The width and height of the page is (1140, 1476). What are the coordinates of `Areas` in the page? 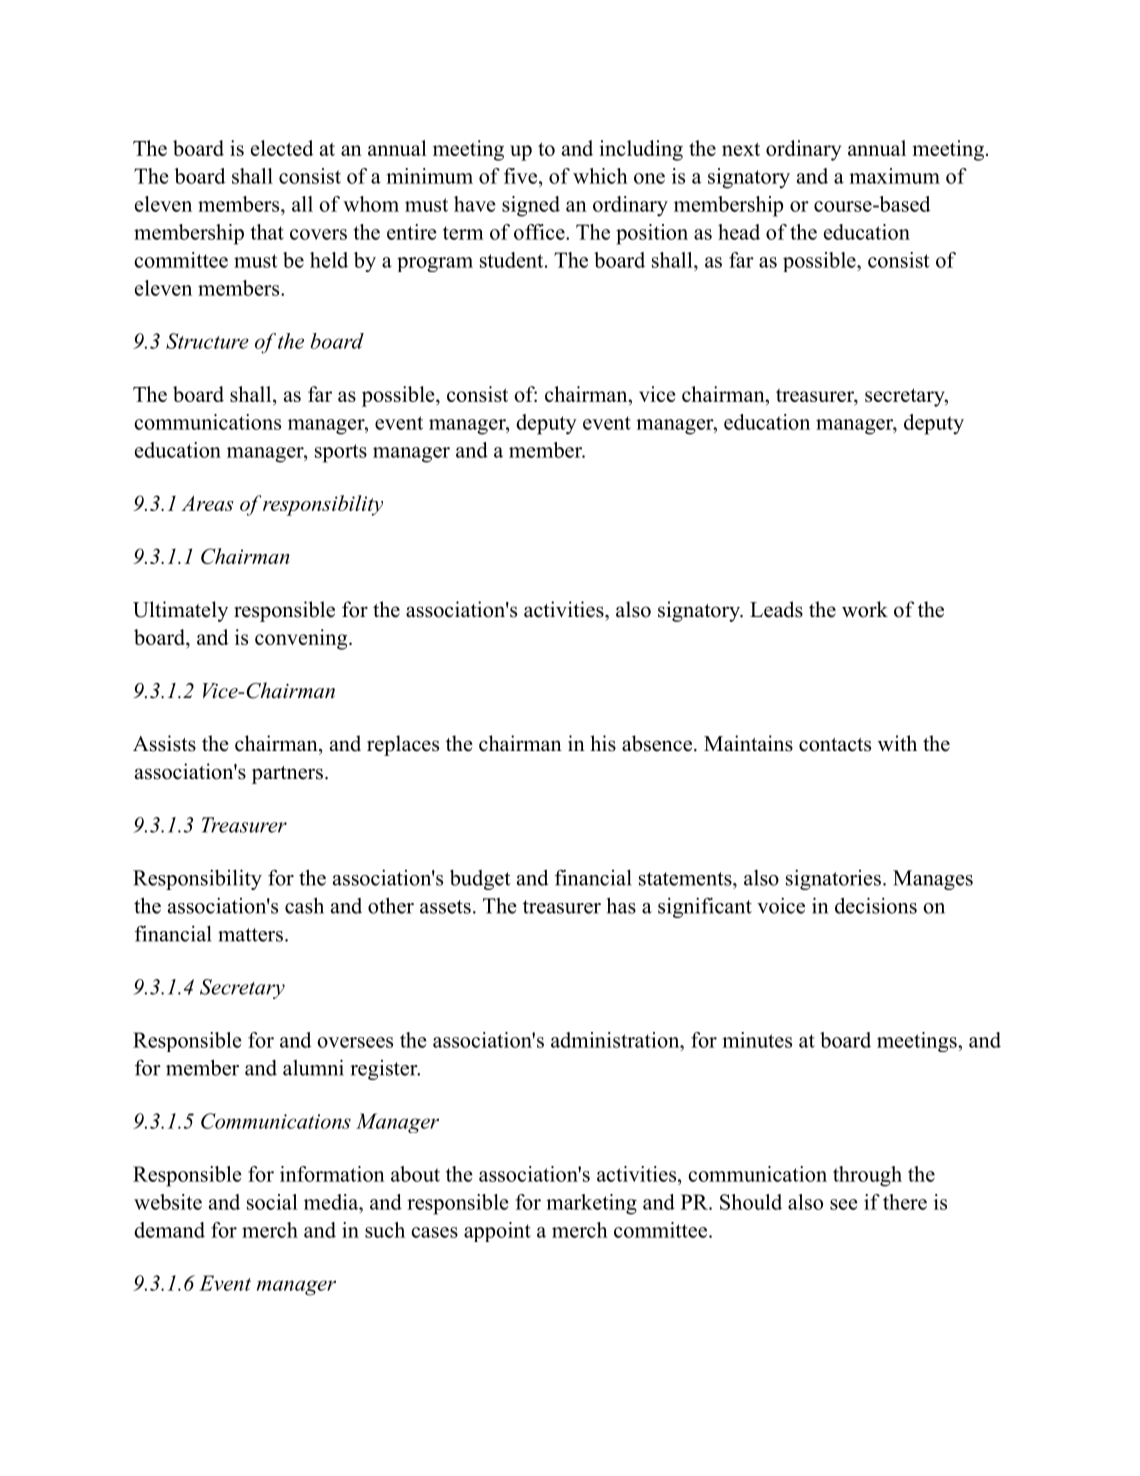 It's located at (207, 503).
